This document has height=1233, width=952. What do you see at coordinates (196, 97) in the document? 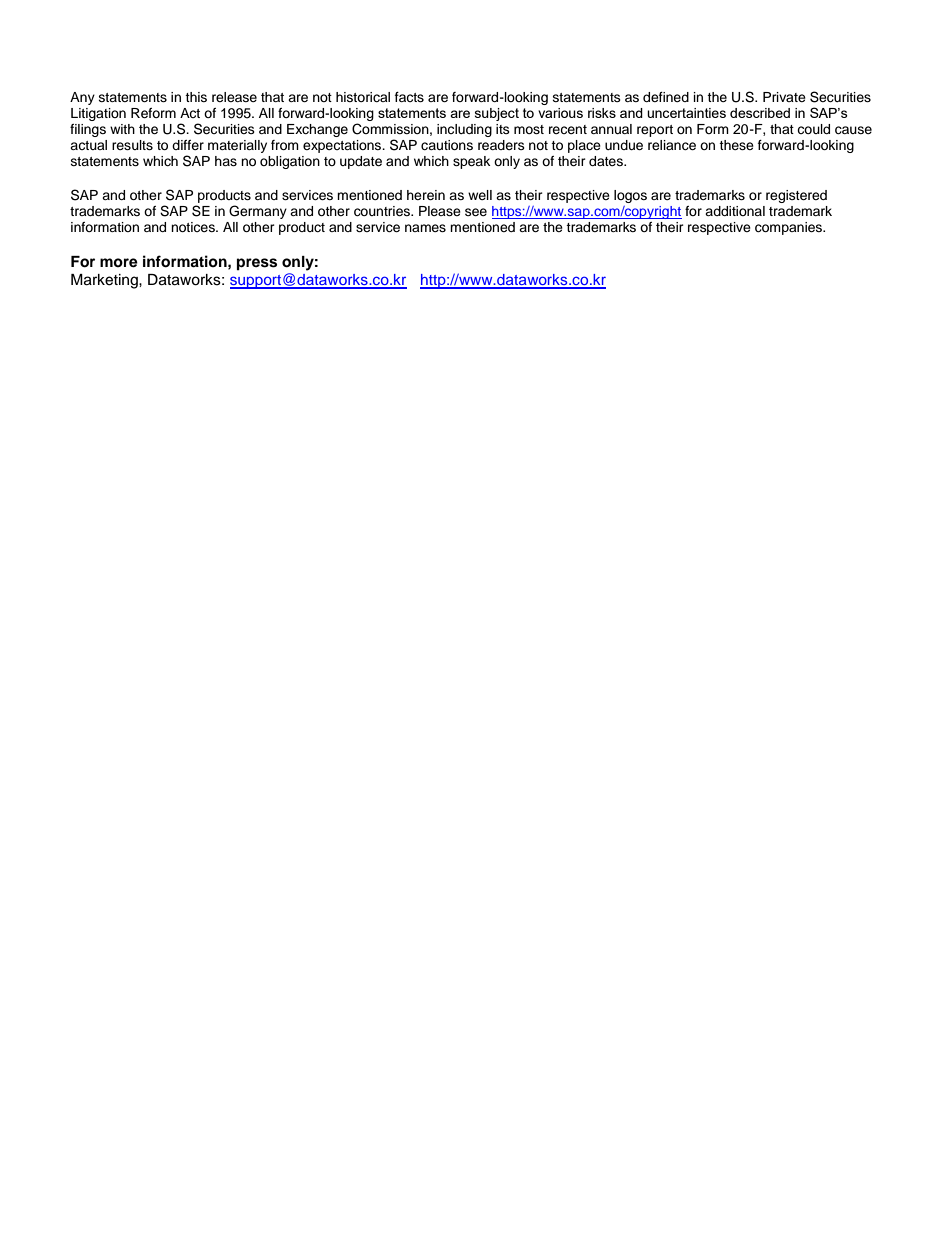
I see `this` at bounding box center [196, 97].
